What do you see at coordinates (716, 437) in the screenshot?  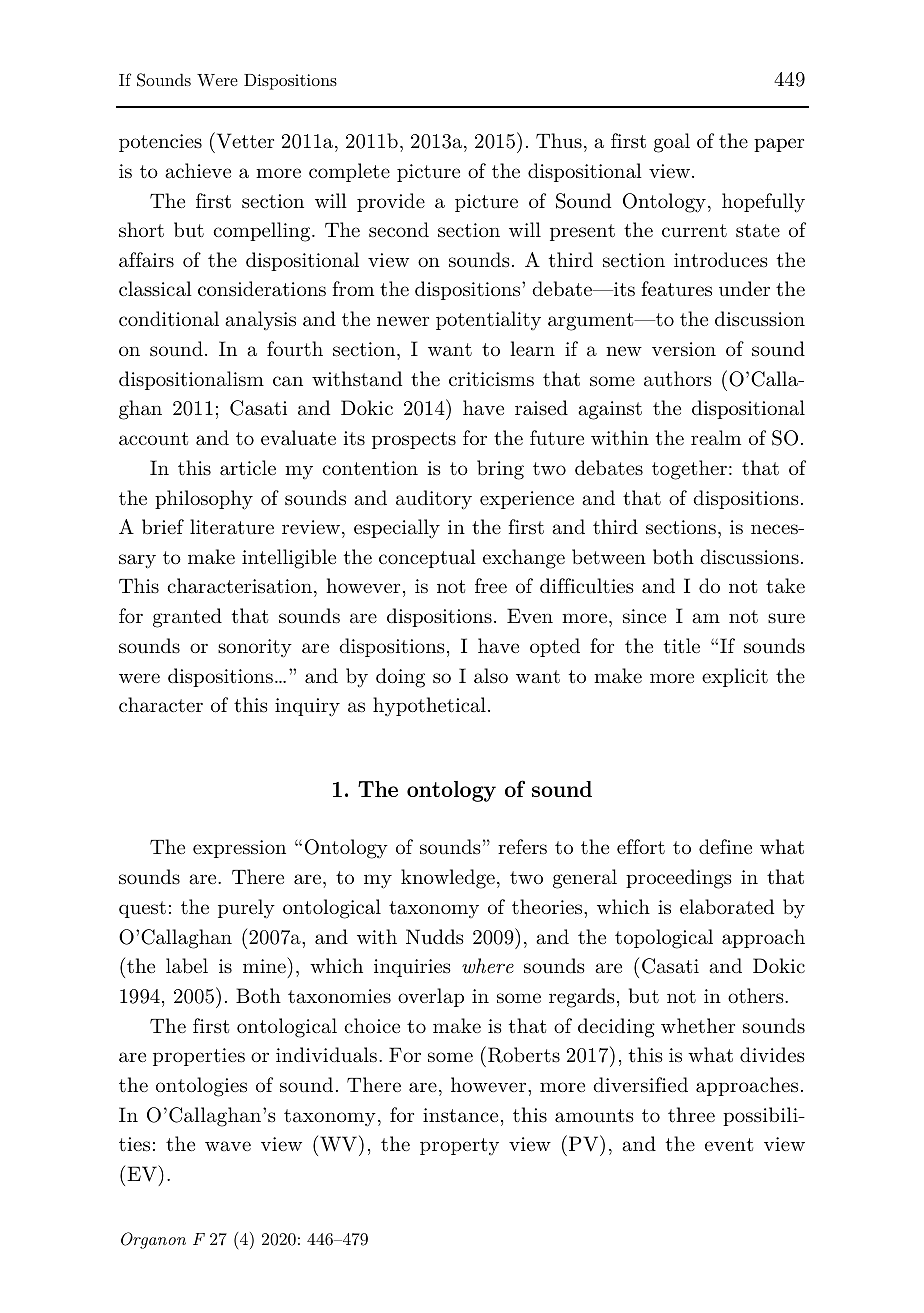 I see `realm` at bounding box center [716, 437].
